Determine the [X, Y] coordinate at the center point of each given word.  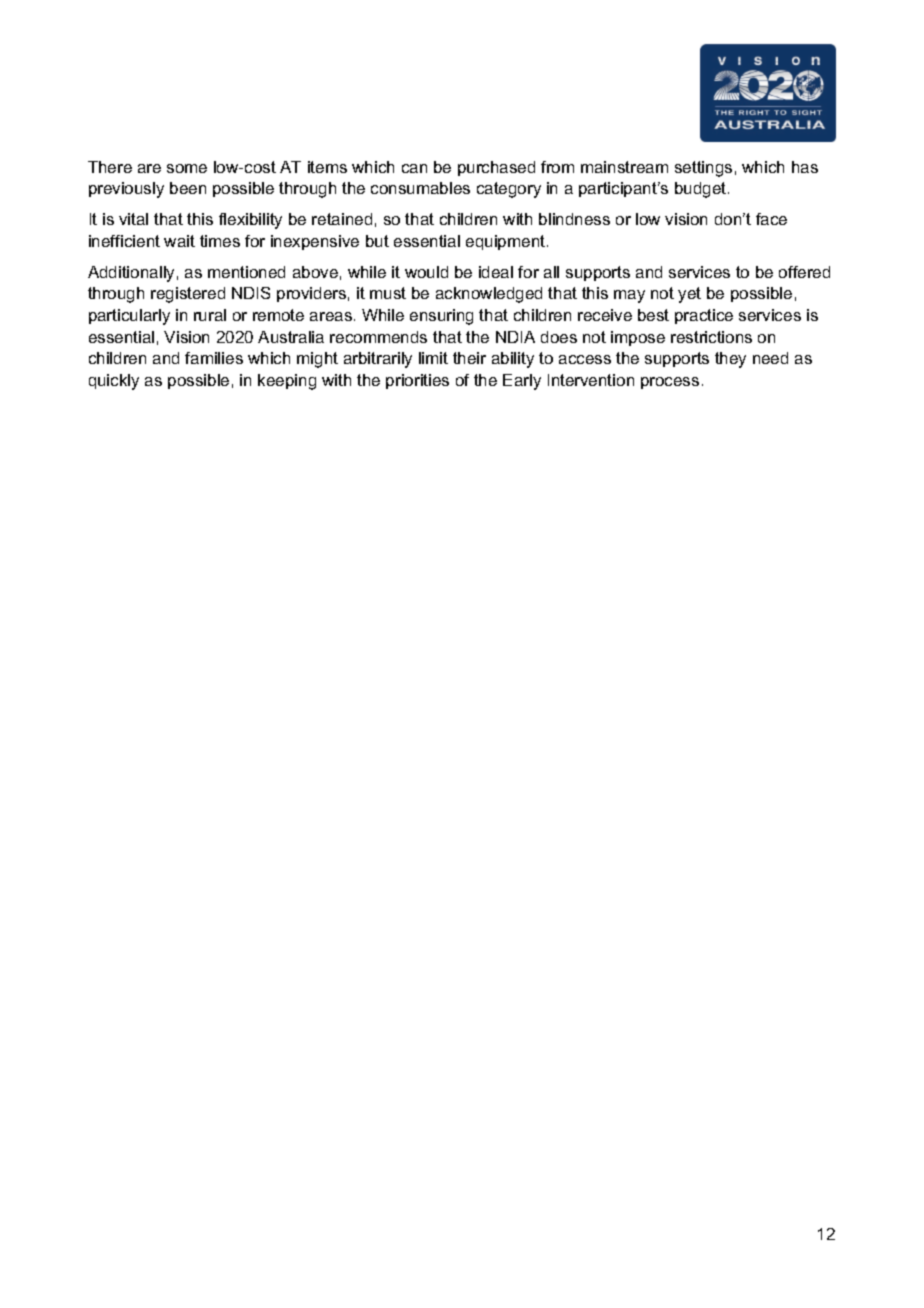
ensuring [441, 317]
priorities [417, 381]
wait [179, 241]
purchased [496, 168]
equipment [507, 242]
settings [703, 169]
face [771, 219]
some [187, 168]
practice [704, 316]
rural [210, 315]
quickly [114, 382]
